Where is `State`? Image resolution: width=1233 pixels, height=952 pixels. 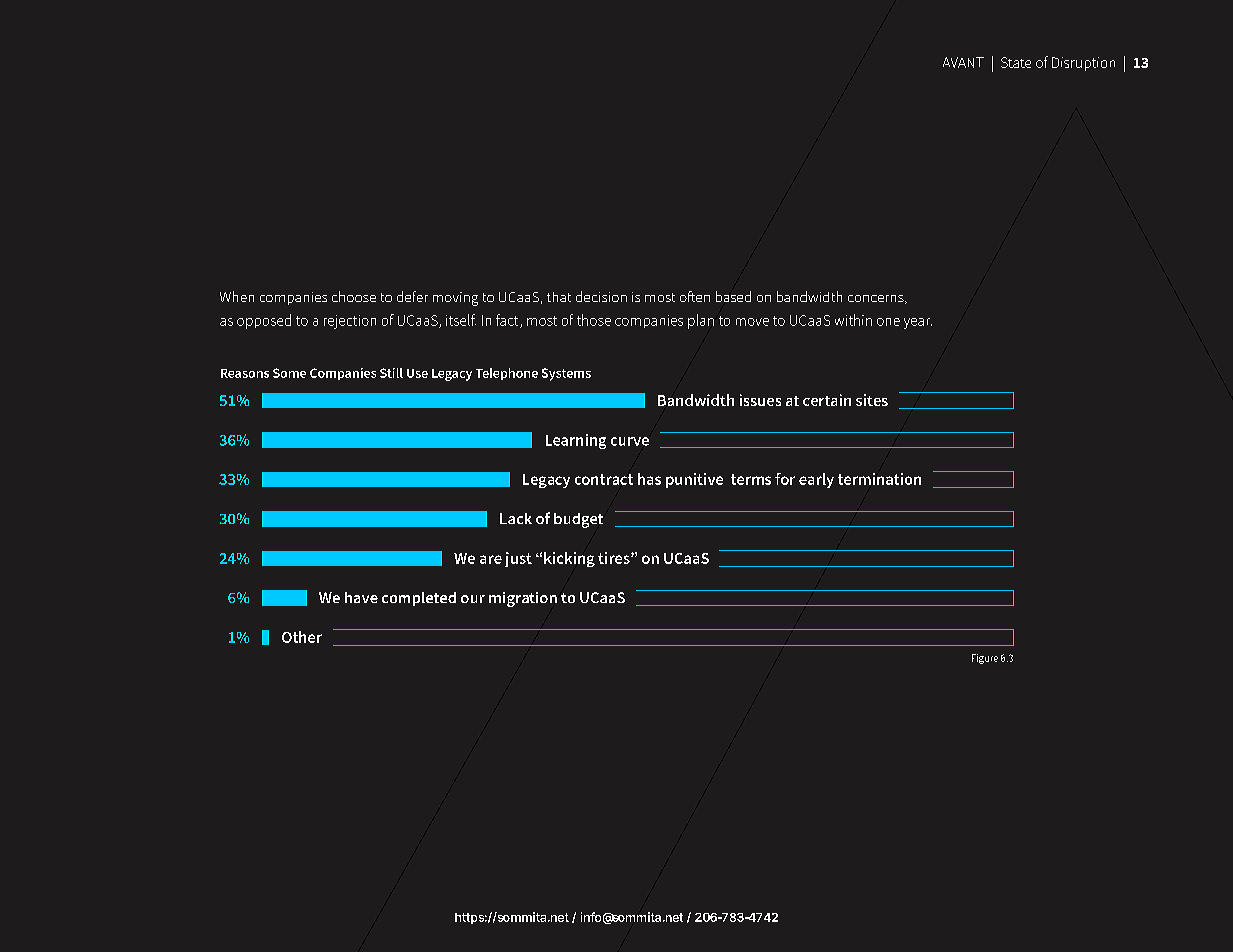 State is located at coordinates (1016, 62).
